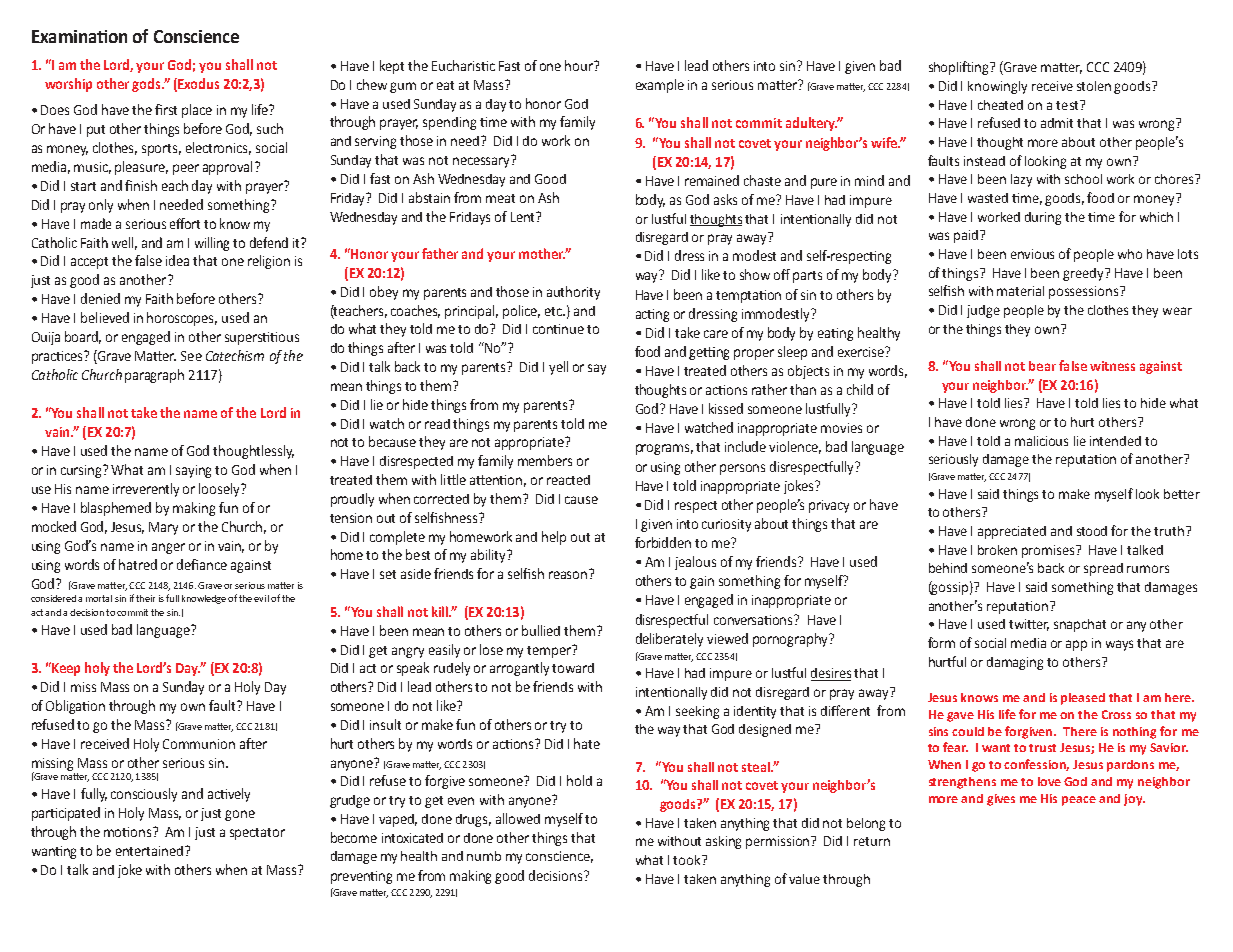  What do you see at coordinates (149, 851) in the image?
I see `entertained` at bounding box center [149, 851].
